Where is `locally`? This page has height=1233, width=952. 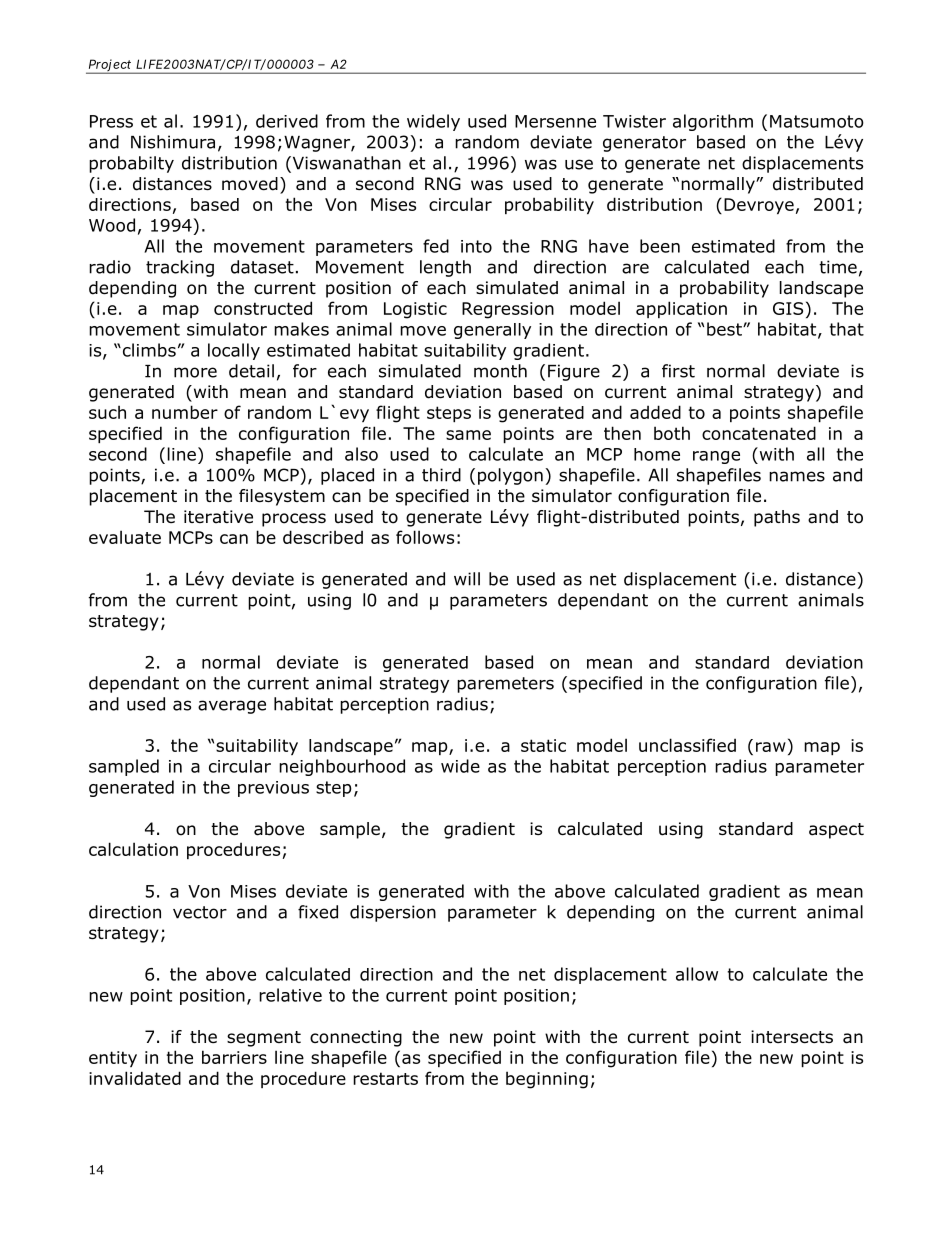 locally is located at coordinates (234, 351).
